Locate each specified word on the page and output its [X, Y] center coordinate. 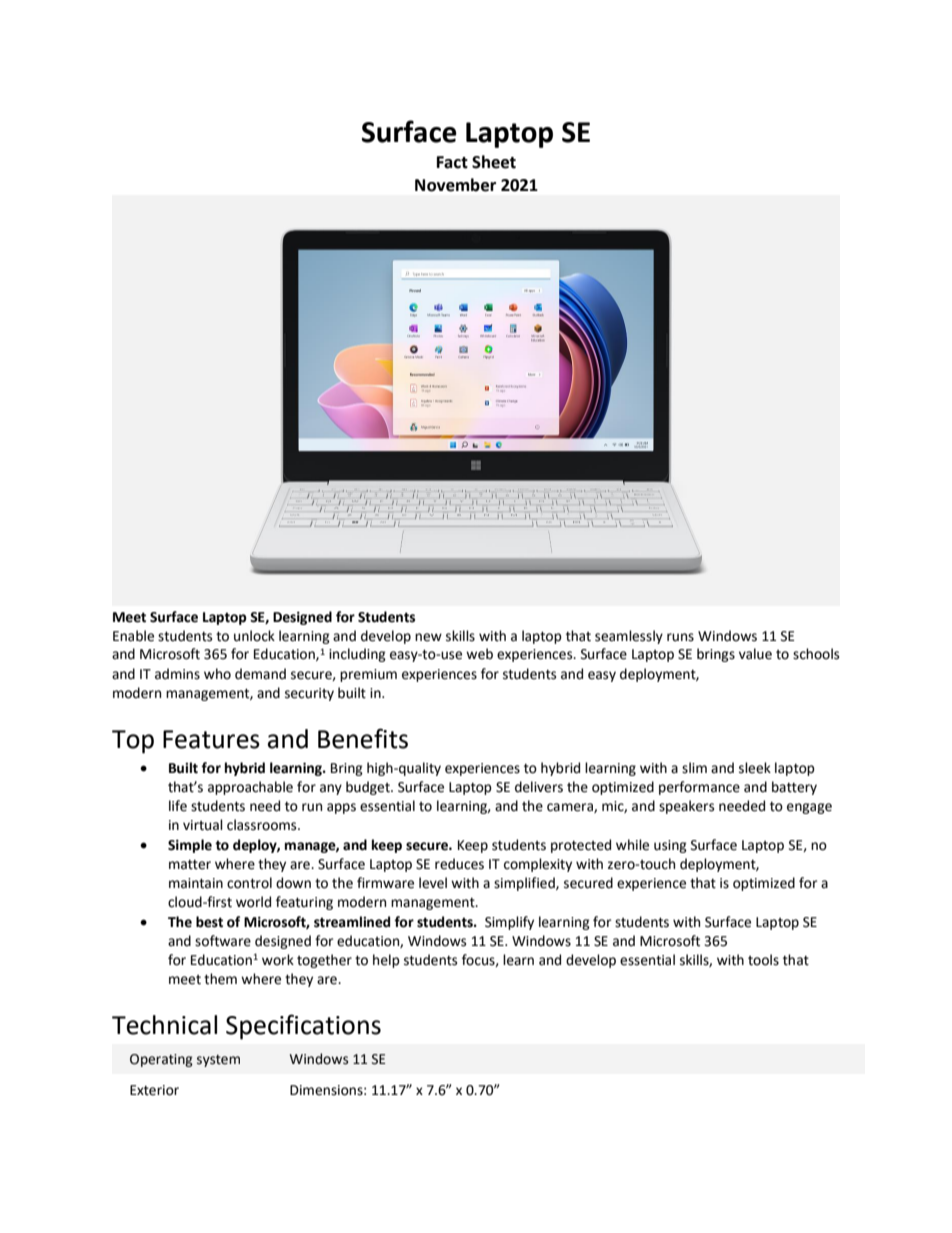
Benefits [363, 738]
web [479, 654]
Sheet [494, 162]
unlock [254, 636]
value [755, 654]
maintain [196, 883]
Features [211, 739]
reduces [459, 864]
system [218, 1061]
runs [680, 637]
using [670, 846]
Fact [452, 162]
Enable [133, 636]
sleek [755, 768]
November [455, 185]
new [428, 637]
